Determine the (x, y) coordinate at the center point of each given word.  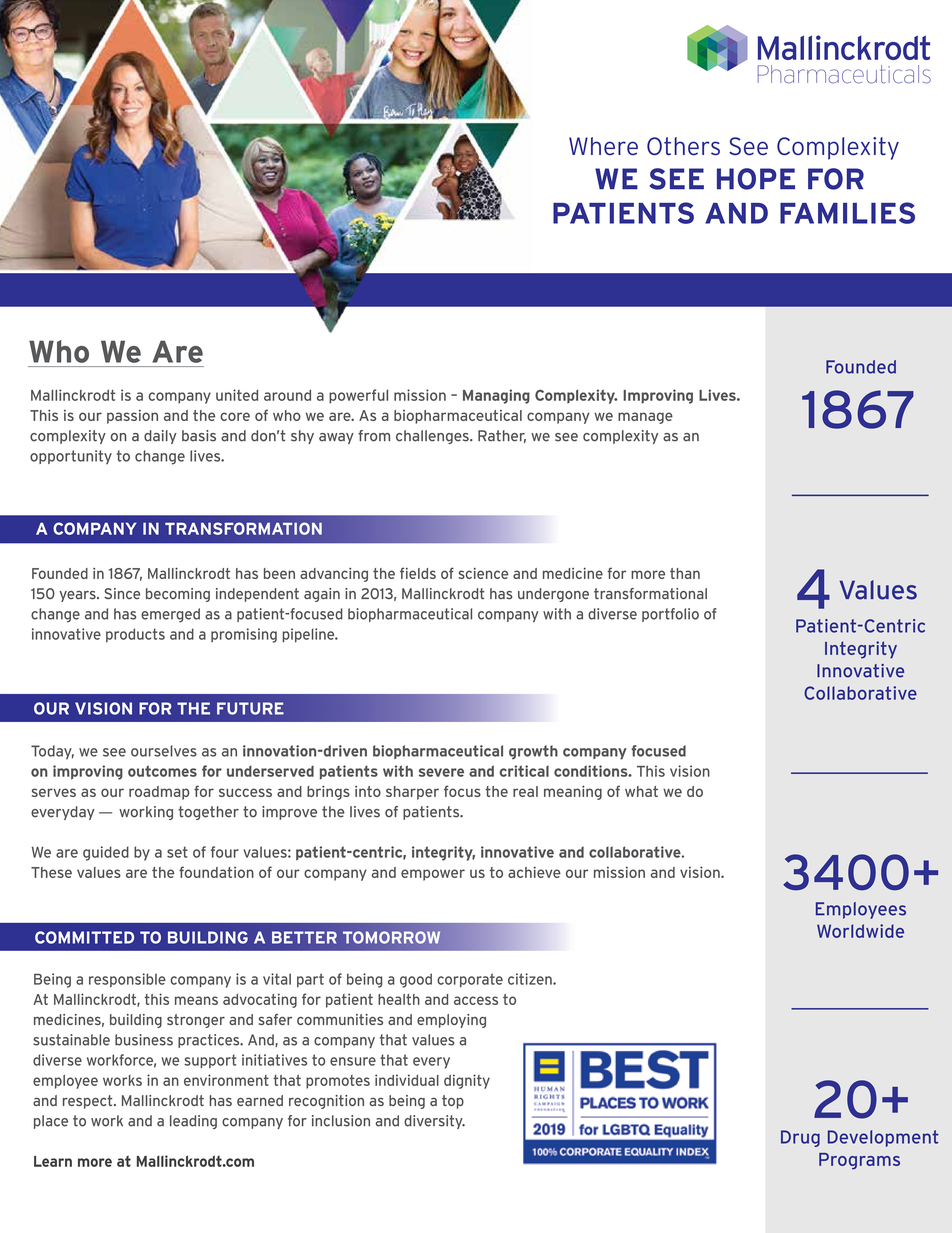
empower (433, 875)
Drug (800, 1138)
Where (603, 146)
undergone (553, 595)
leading (193, 1122)
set (177, 852)
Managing (496, 396)
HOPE (756, 179)
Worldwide (860, 931)
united (237, 395)
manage (645, 418)
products (135, 635)
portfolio (670, 615)
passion (132, 417)
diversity (434, 1122)
